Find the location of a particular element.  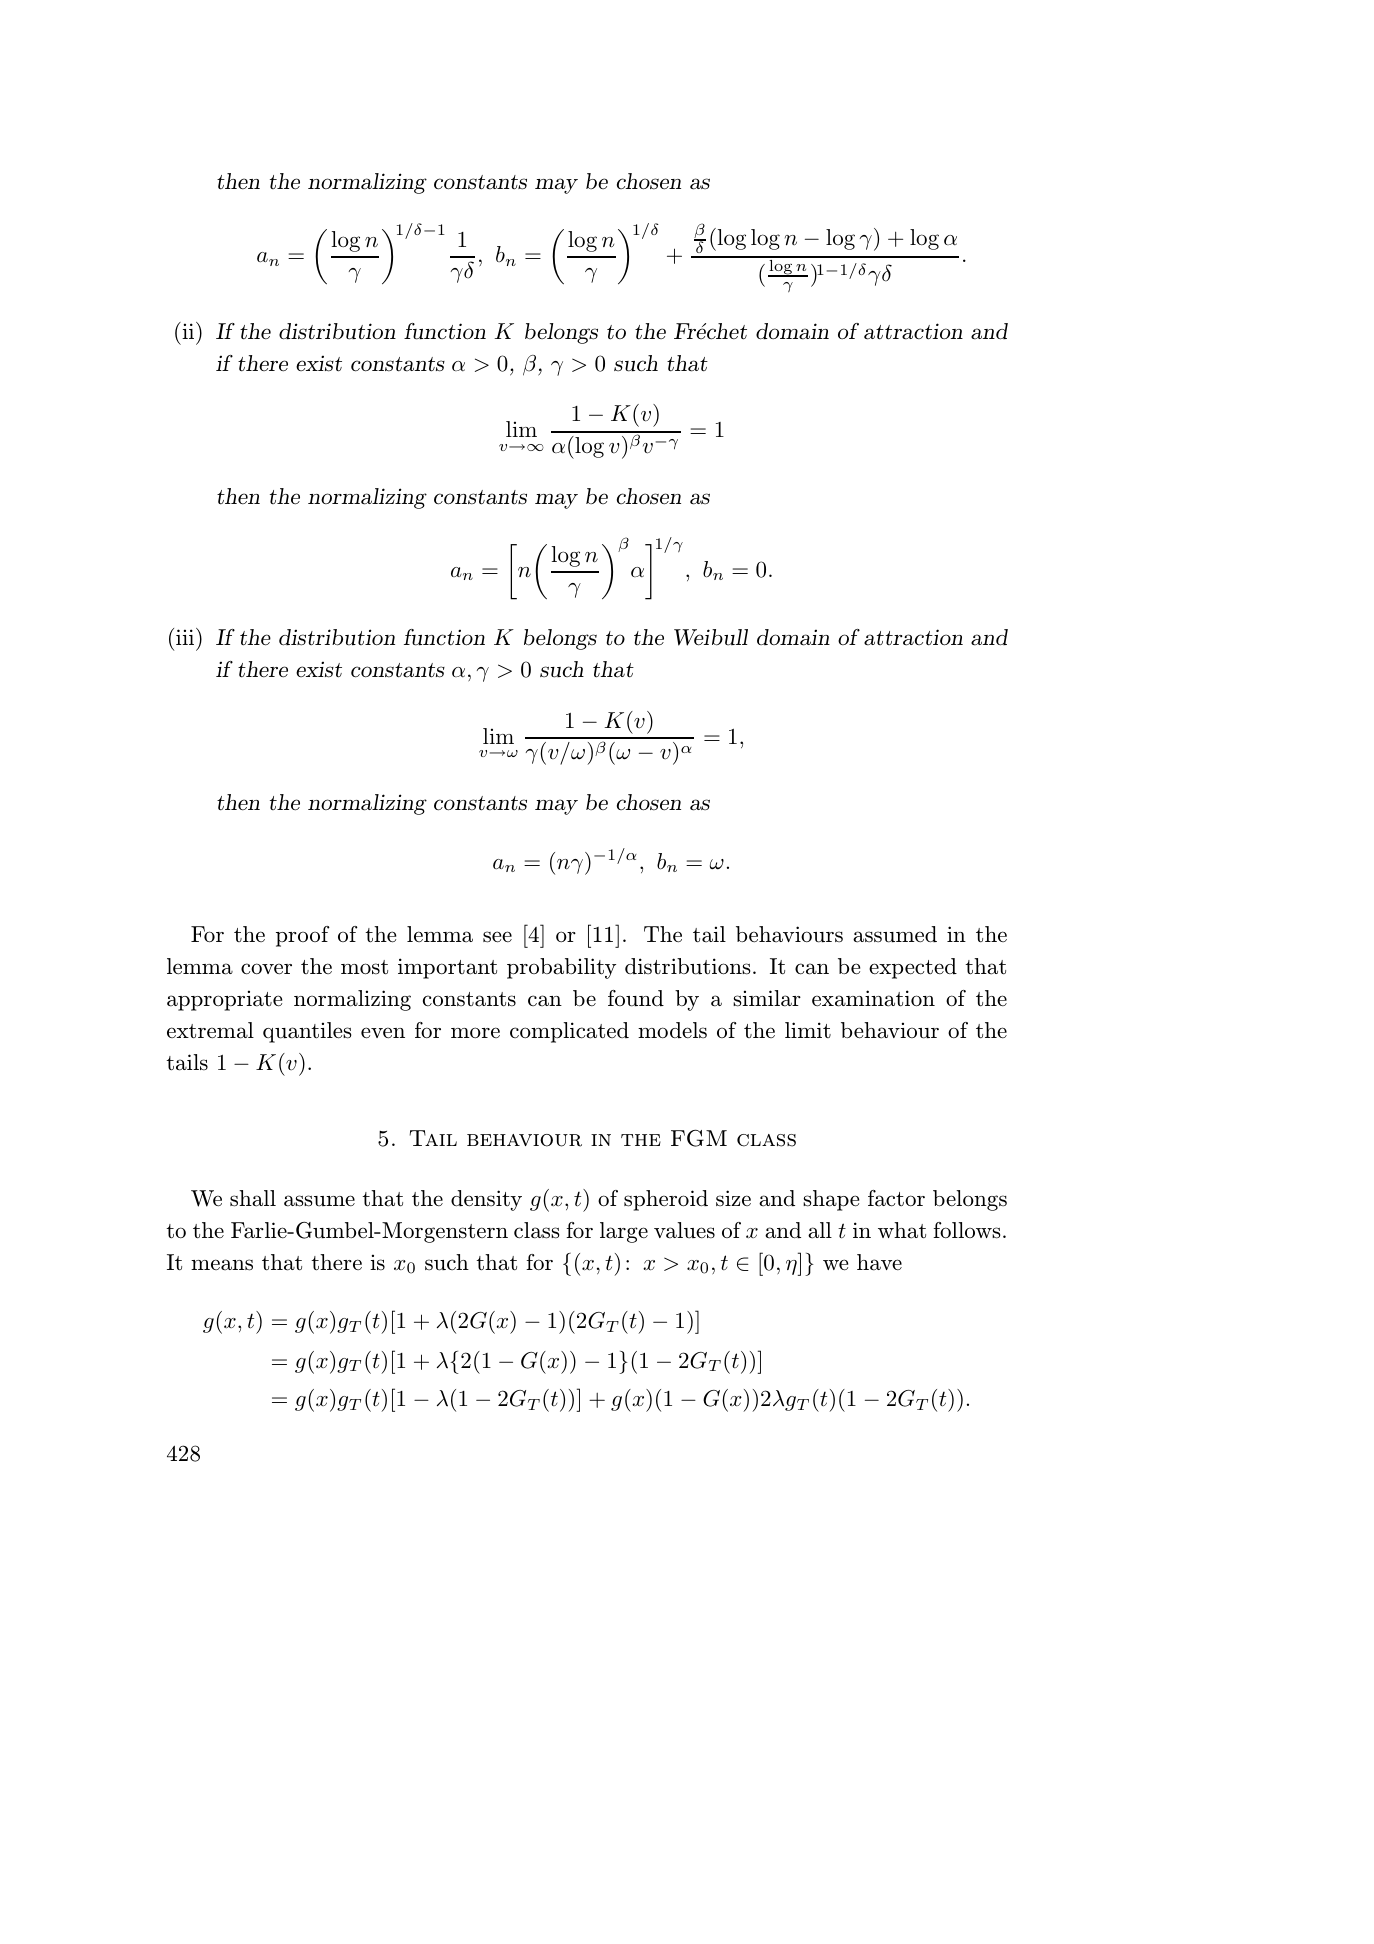

means is located at coordinates (222, 1265).
